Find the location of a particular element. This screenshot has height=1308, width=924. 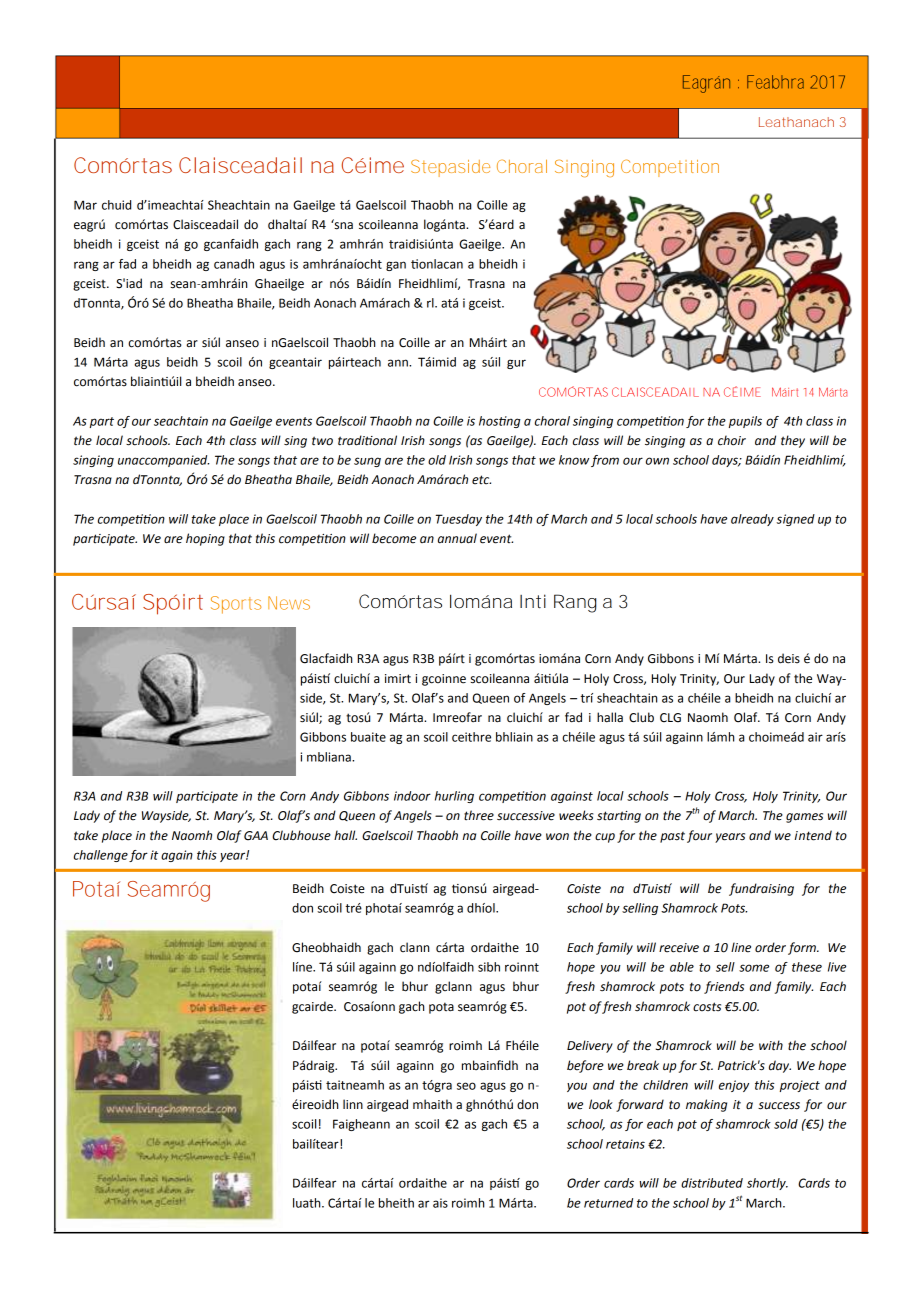

three is located at coordinates (479, 815).
